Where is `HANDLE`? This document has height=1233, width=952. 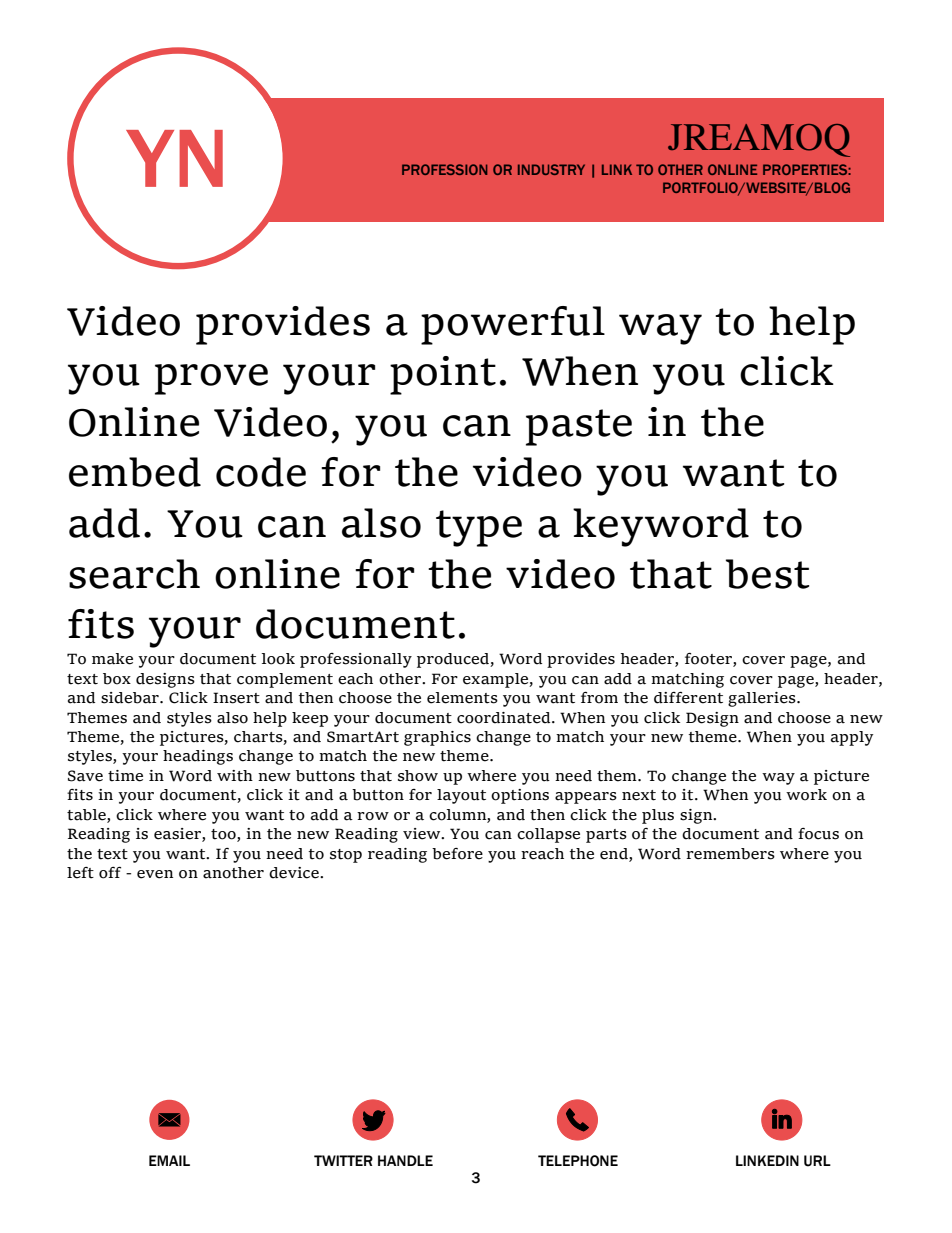
HANDLE is located at coordinates (405, 1160).
